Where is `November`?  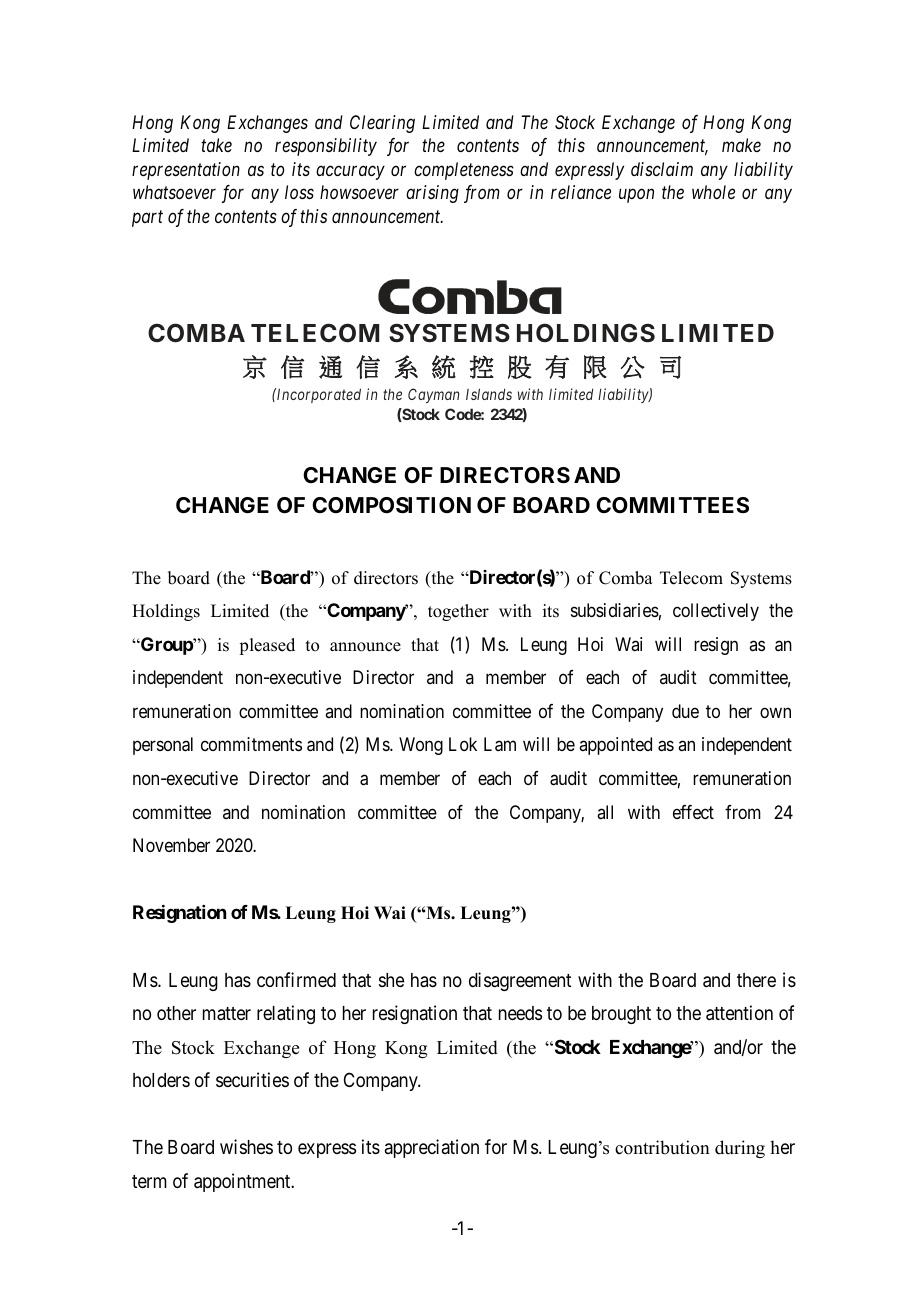
November is located at coordinates (171, 845).
